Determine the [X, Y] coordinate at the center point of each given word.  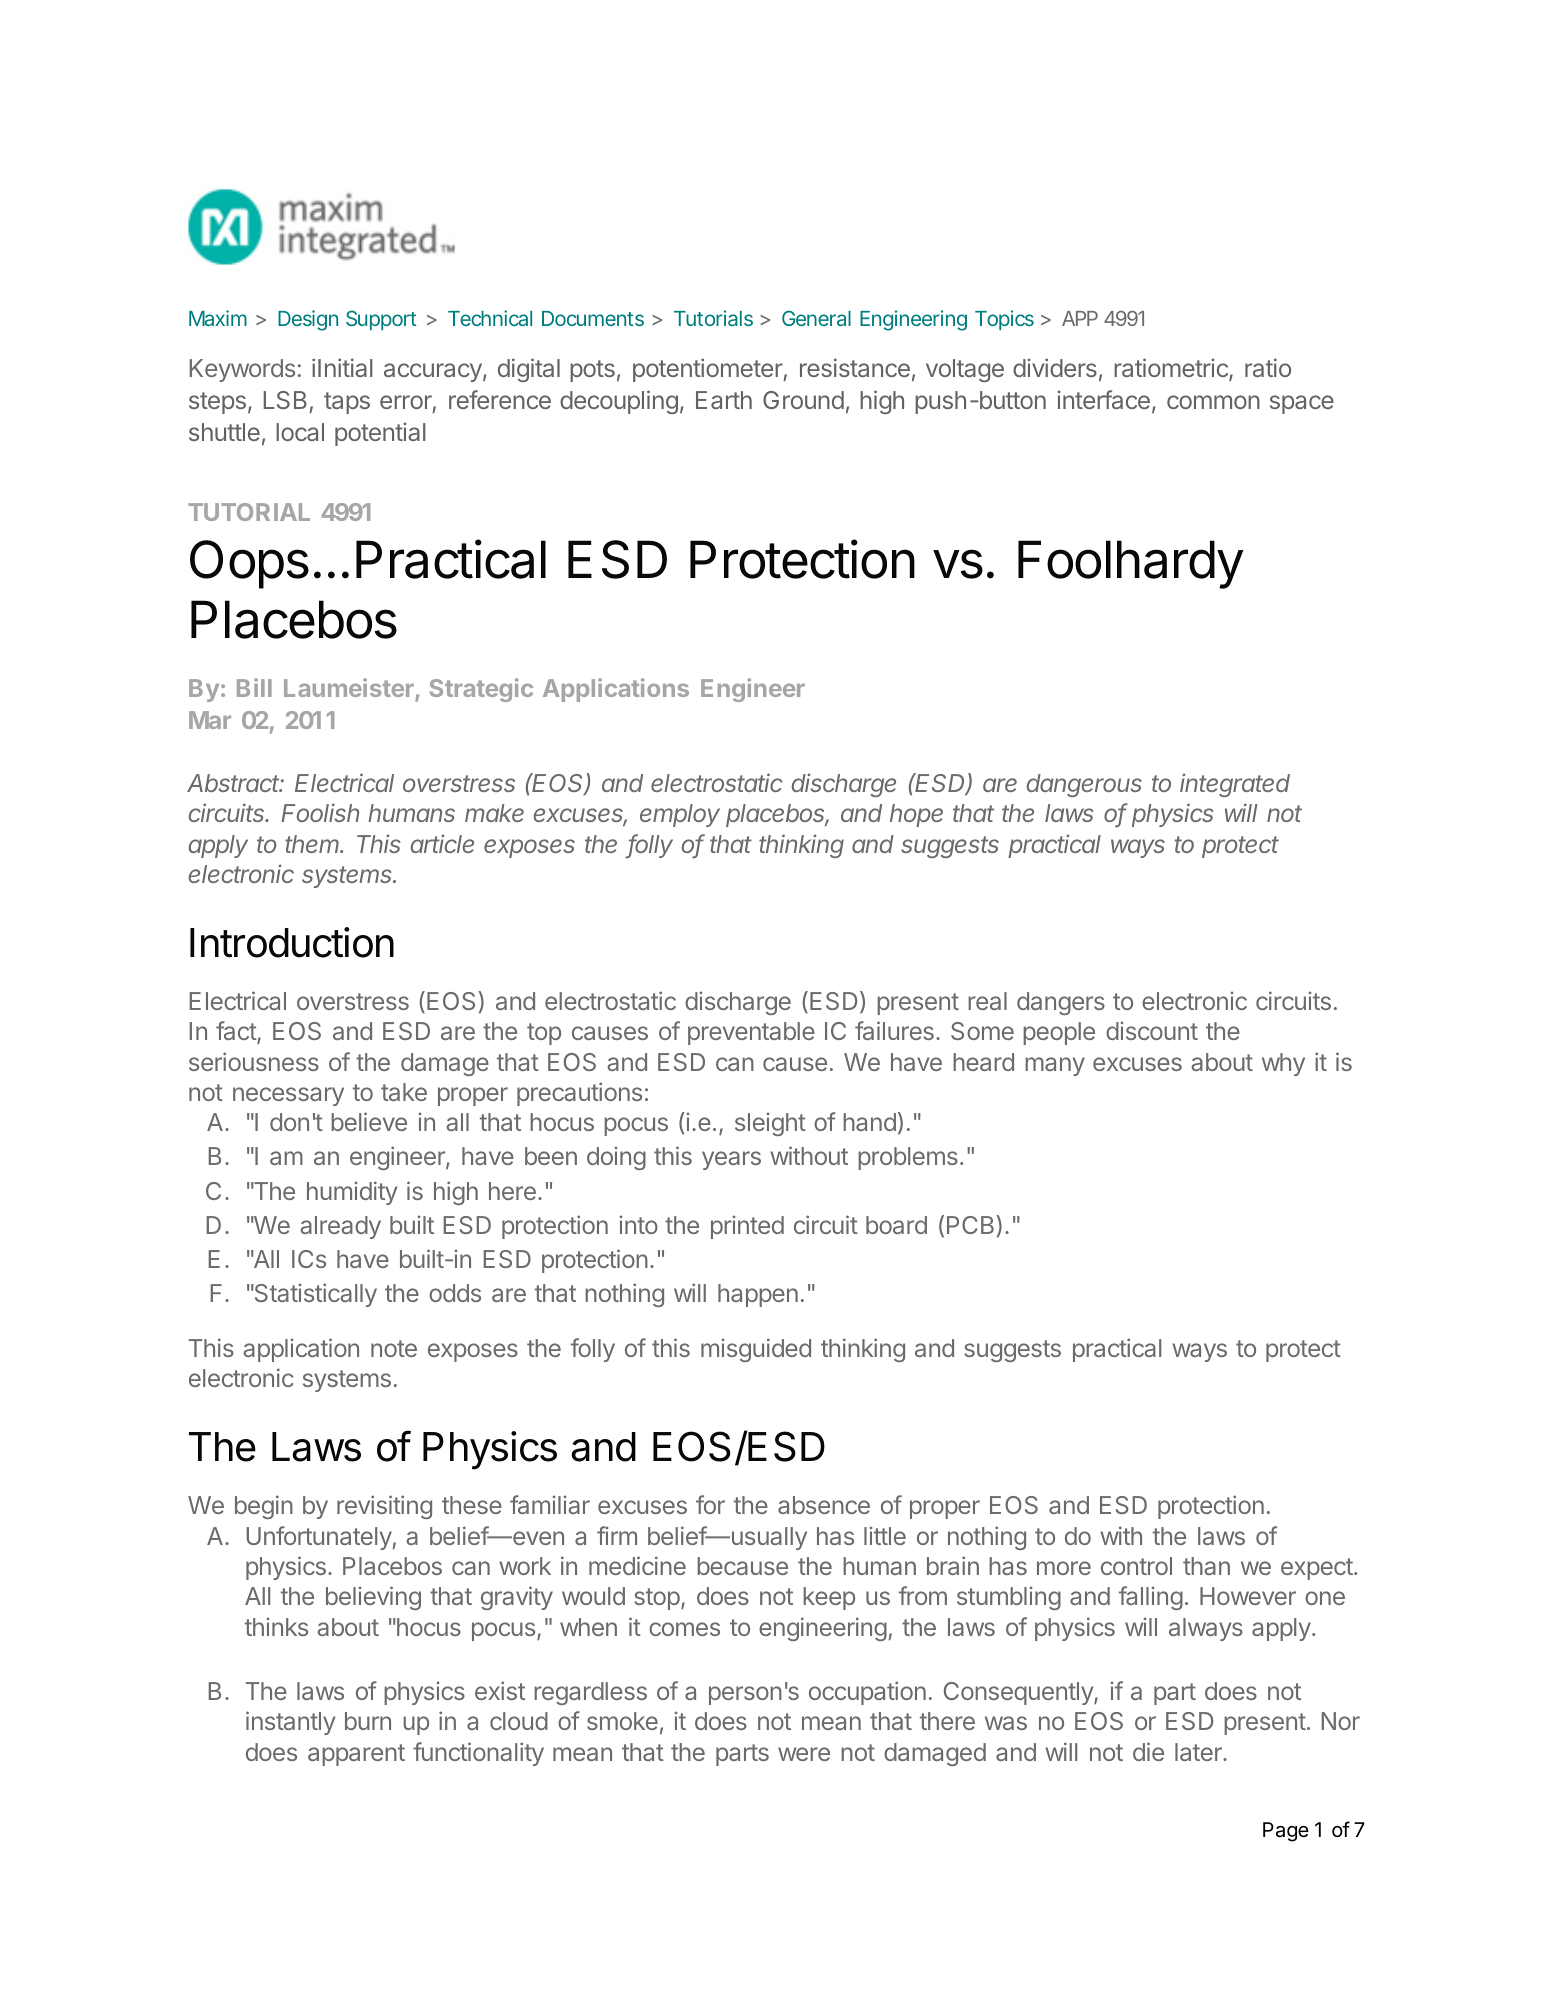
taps [347, 403]
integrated [1235, 785]
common [1213, 402]
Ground [803, 400]
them [313, 844]
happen [758, 1295]
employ [680, 815]
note [394, 1348]
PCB [972, 1224]
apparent [356, 1755]
